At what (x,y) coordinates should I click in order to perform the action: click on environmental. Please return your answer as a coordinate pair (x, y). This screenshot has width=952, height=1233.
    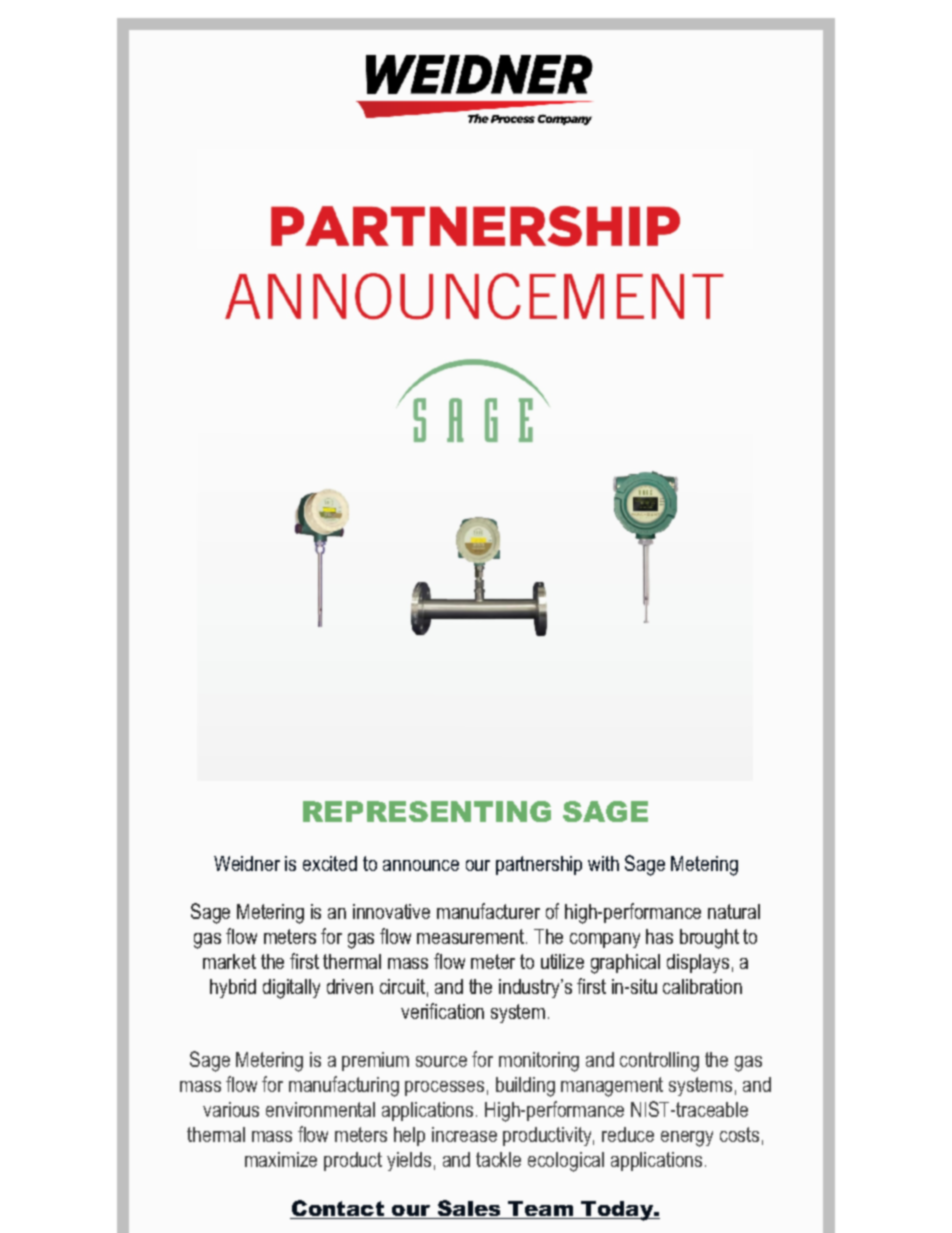
    Looking at the image, I should click on (320, 1109).
